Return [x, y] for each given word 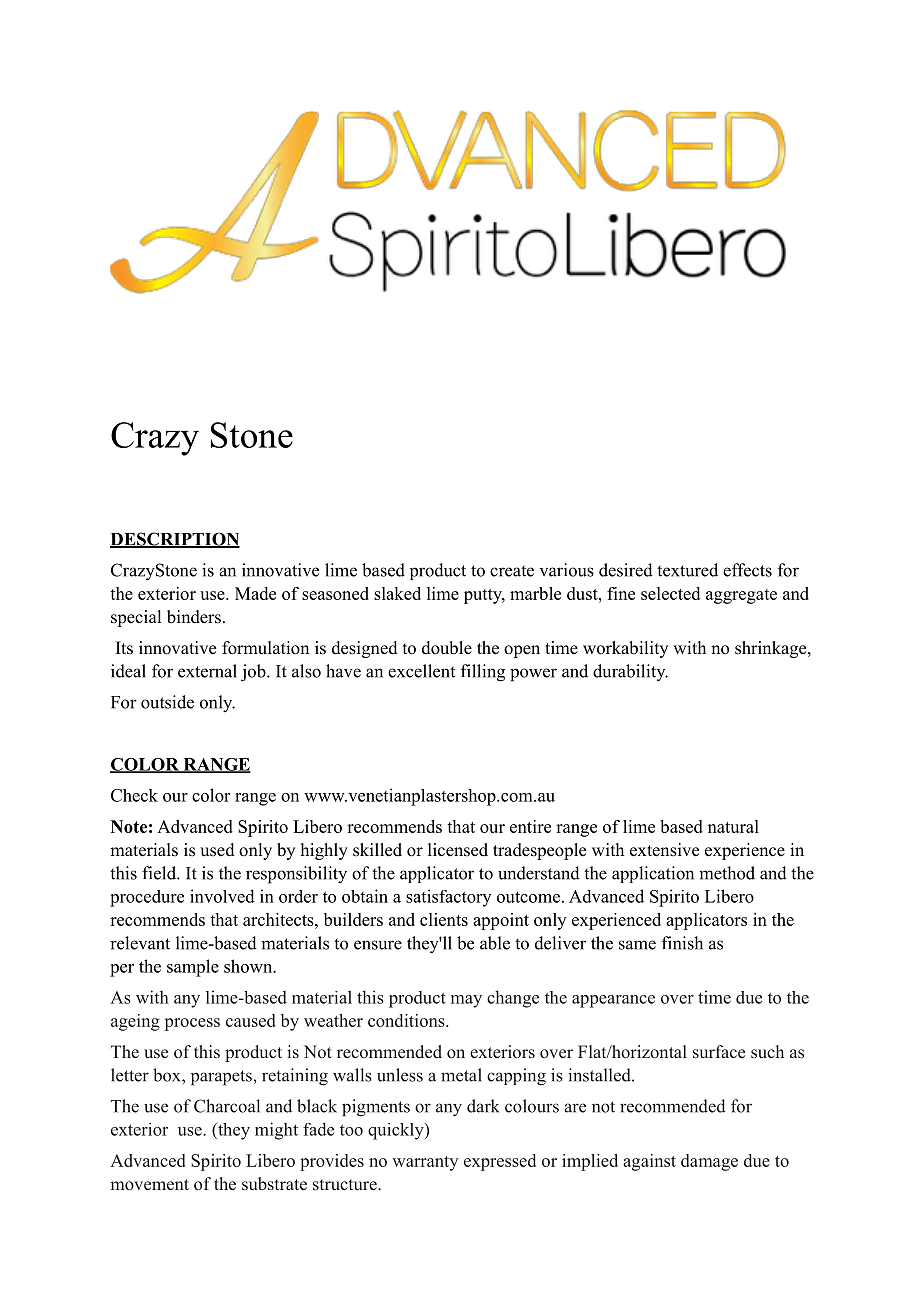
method [727, 873]
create [512, 571]
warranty [425, 1163]
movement [149, 1185]
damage [709, 1162]
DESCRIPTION [175, 540]
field [160, 873]
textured [687, 570]
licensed [458, 850]
